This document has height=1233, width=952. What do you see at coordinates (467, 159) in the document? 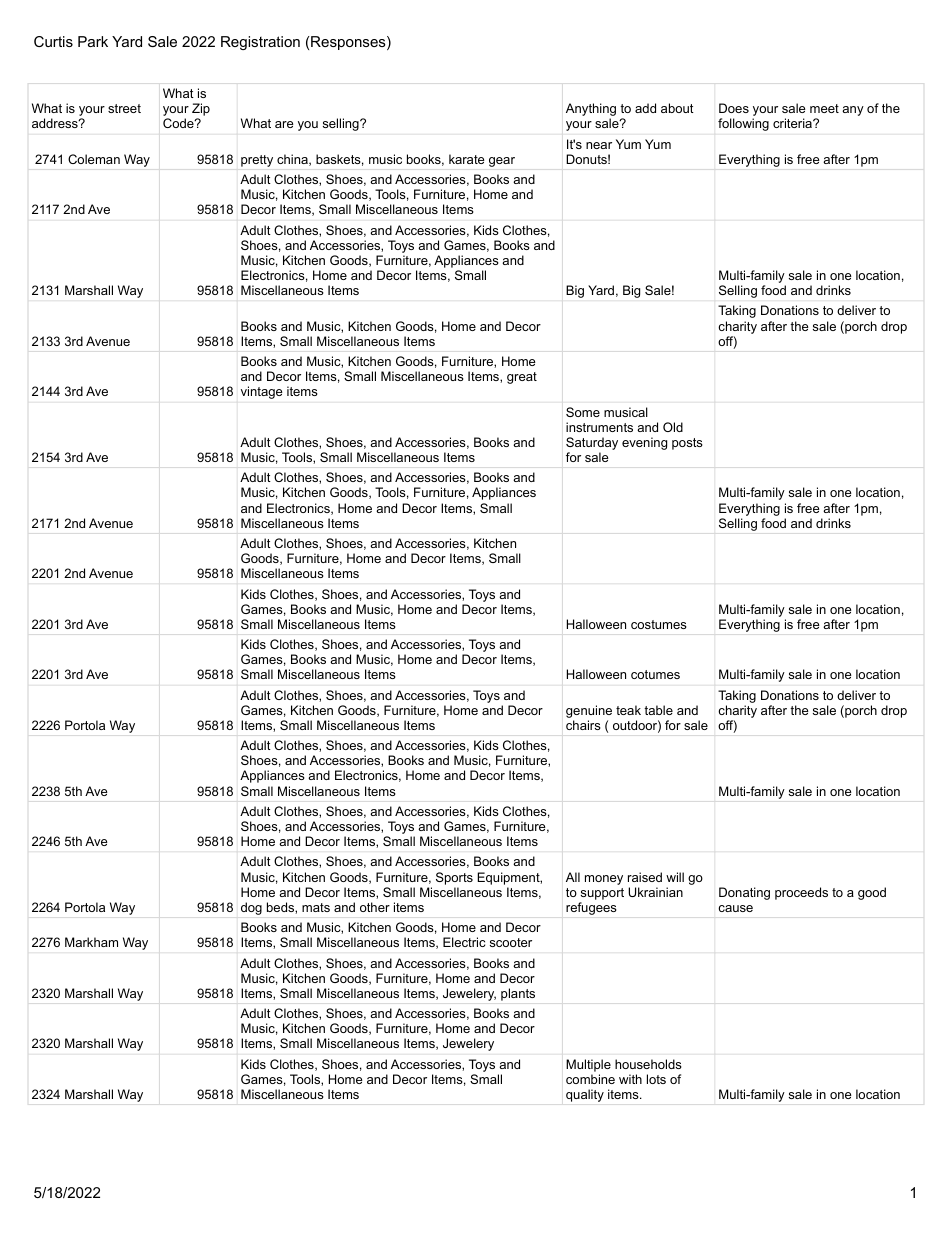
I see `karate` at bounding box center [467, 159].
